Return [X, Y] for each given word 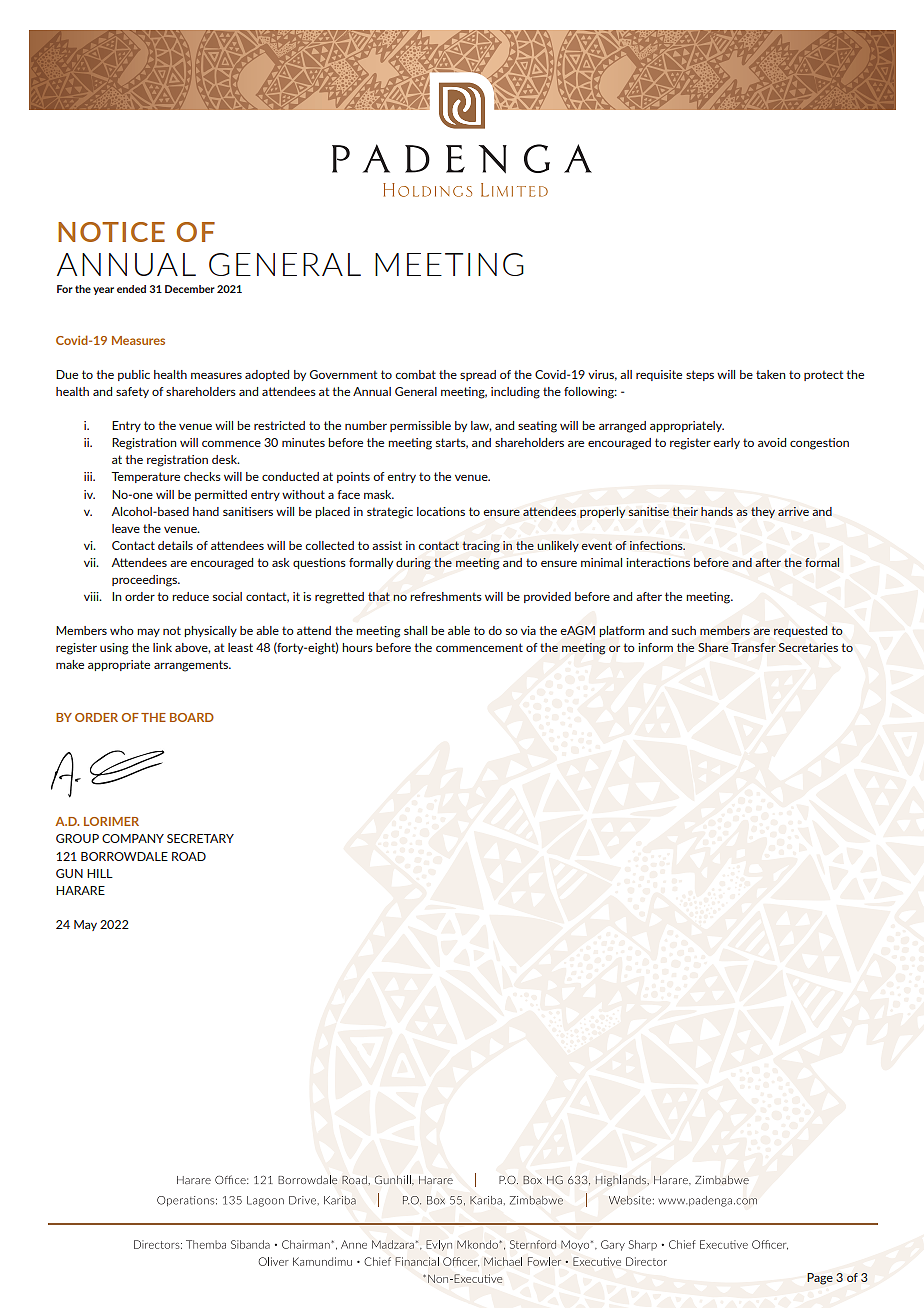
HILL [100, 873]
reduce [190, 596]
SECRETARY [200, 838]
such [684, 630]
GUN [69, 873]
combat [415, 374]
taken [770, 374]
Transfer [753, 647]
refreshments [446, 596]
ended [131, 289]
